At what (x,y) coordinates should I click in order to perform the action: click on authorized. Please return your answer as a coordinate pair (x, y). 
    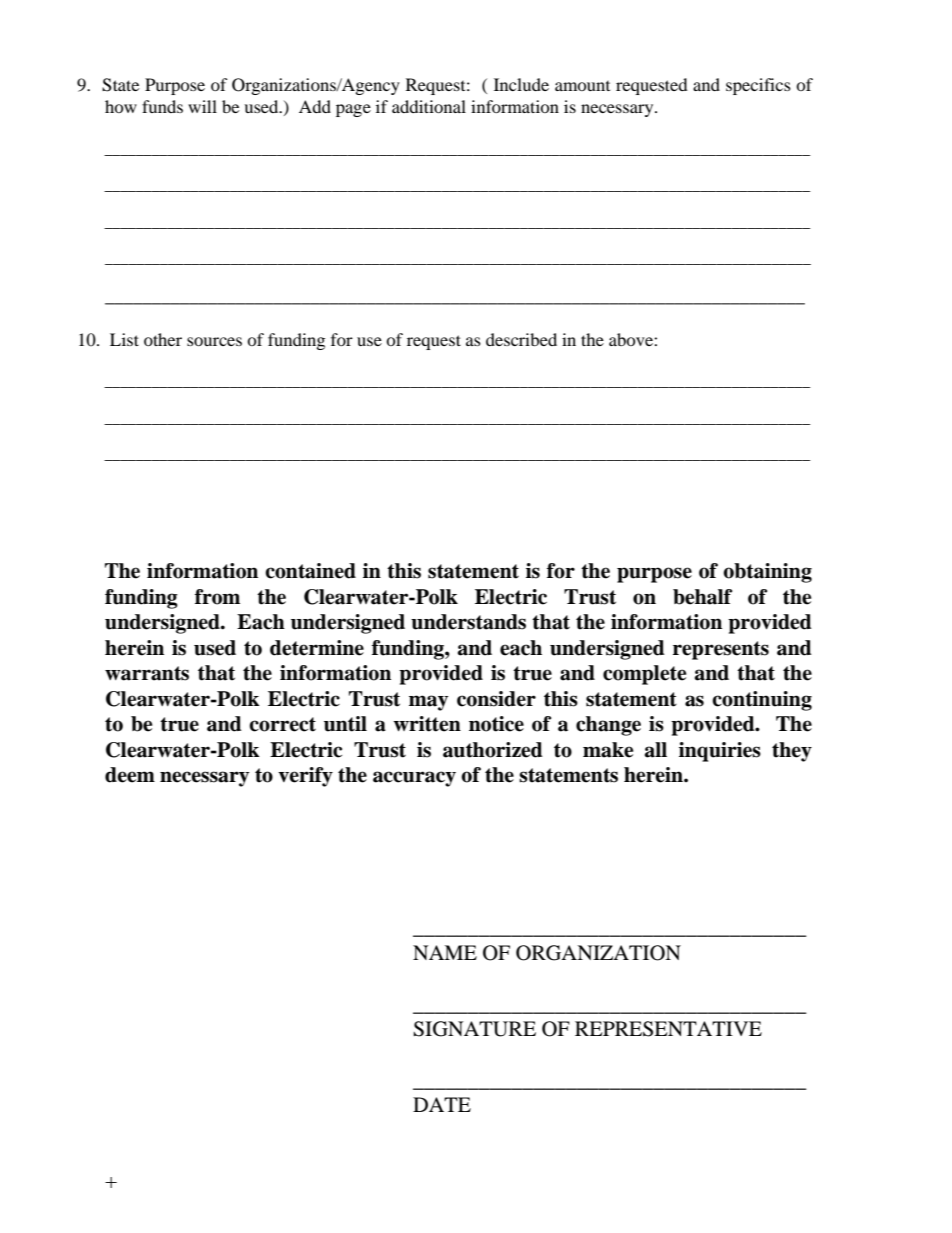
    Looking at the image, I should click on (493, 750).
